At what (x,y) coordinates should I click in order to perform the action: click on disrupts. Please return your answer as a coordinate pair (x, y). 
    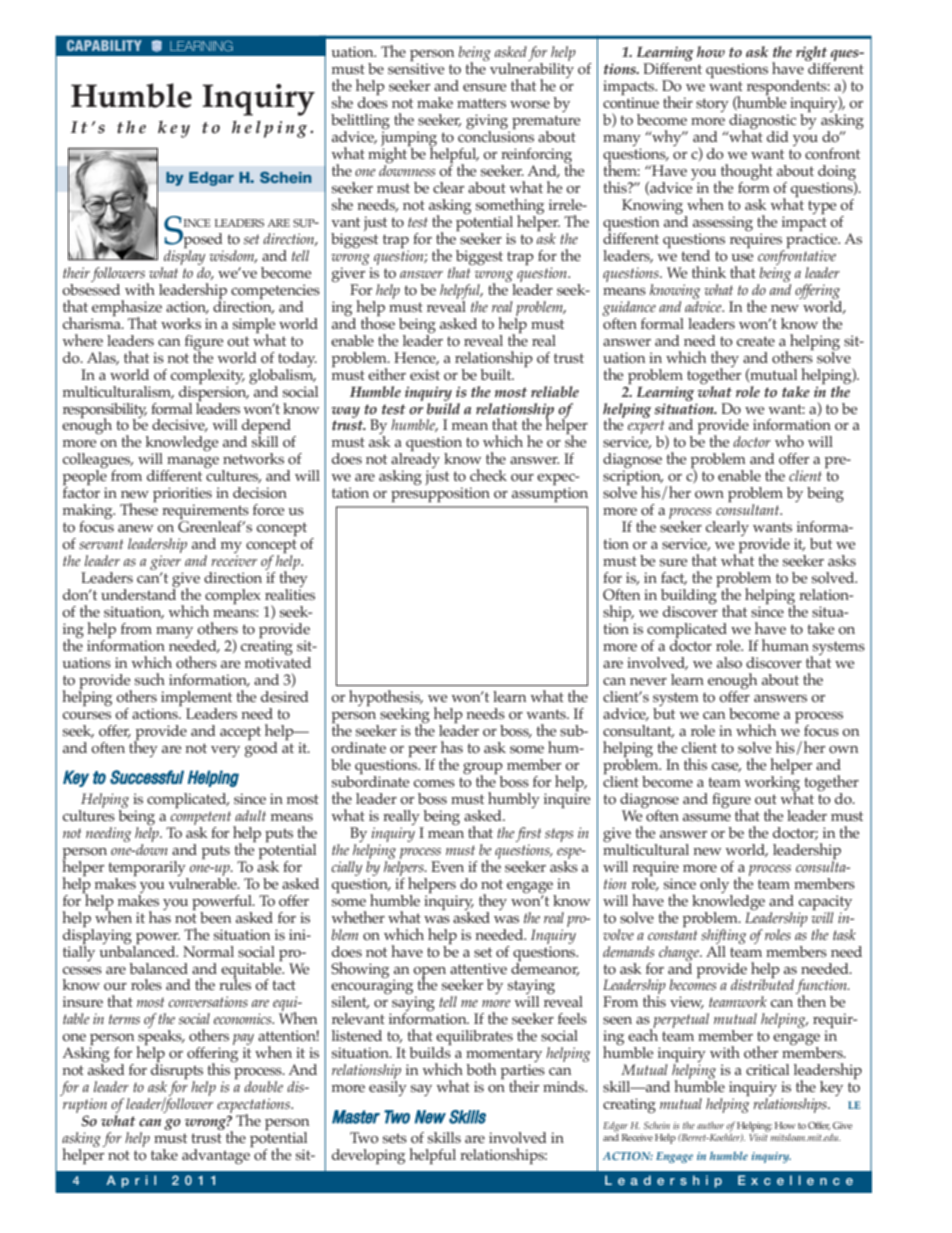
    Looking at the image, I should click on (177, 1073).
